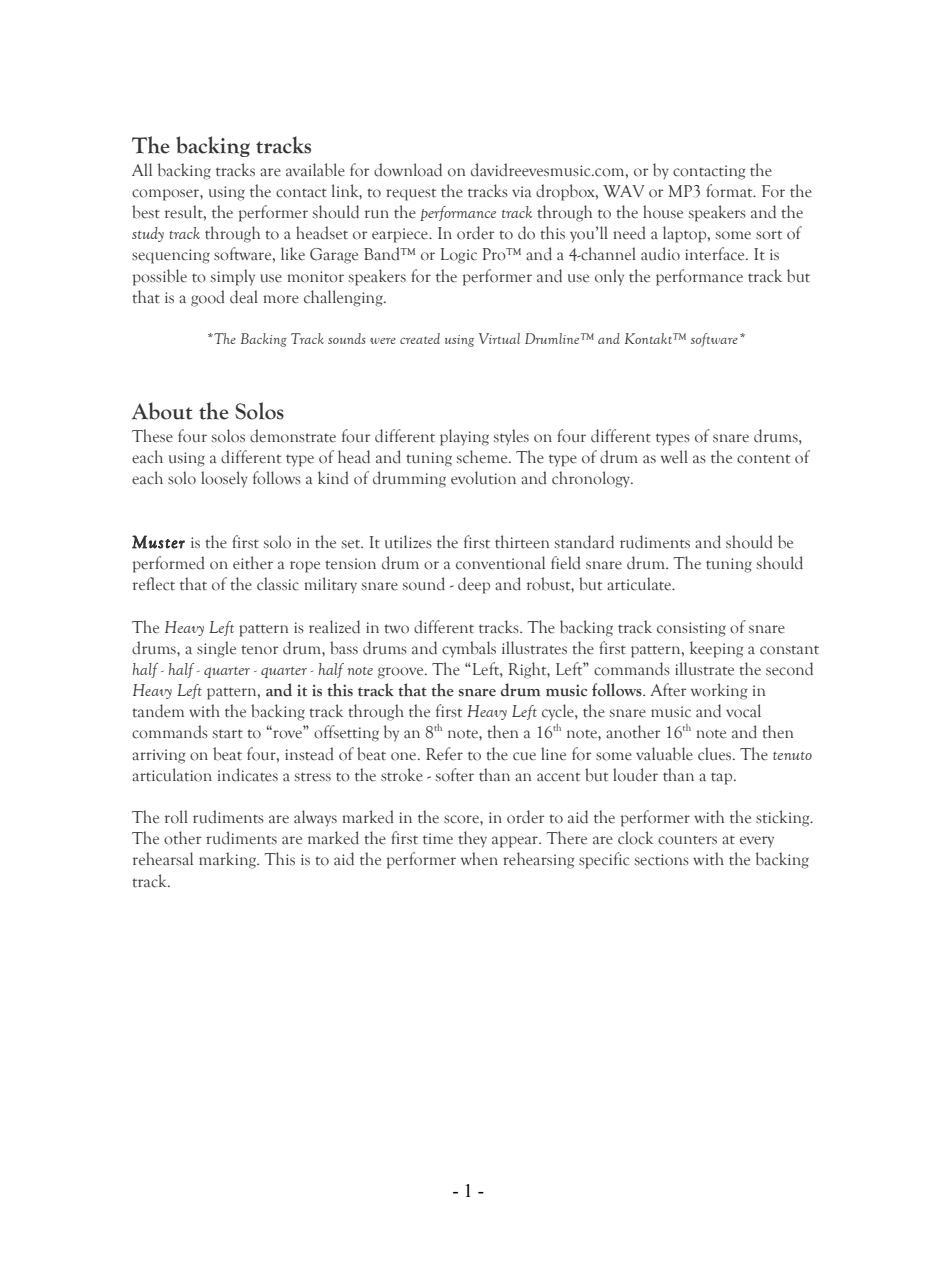 The image size is (952, 1270). What do you see at coordinates (691, 629) in the screenshot?
I see `consisting` at bounding box center [691, 629].
